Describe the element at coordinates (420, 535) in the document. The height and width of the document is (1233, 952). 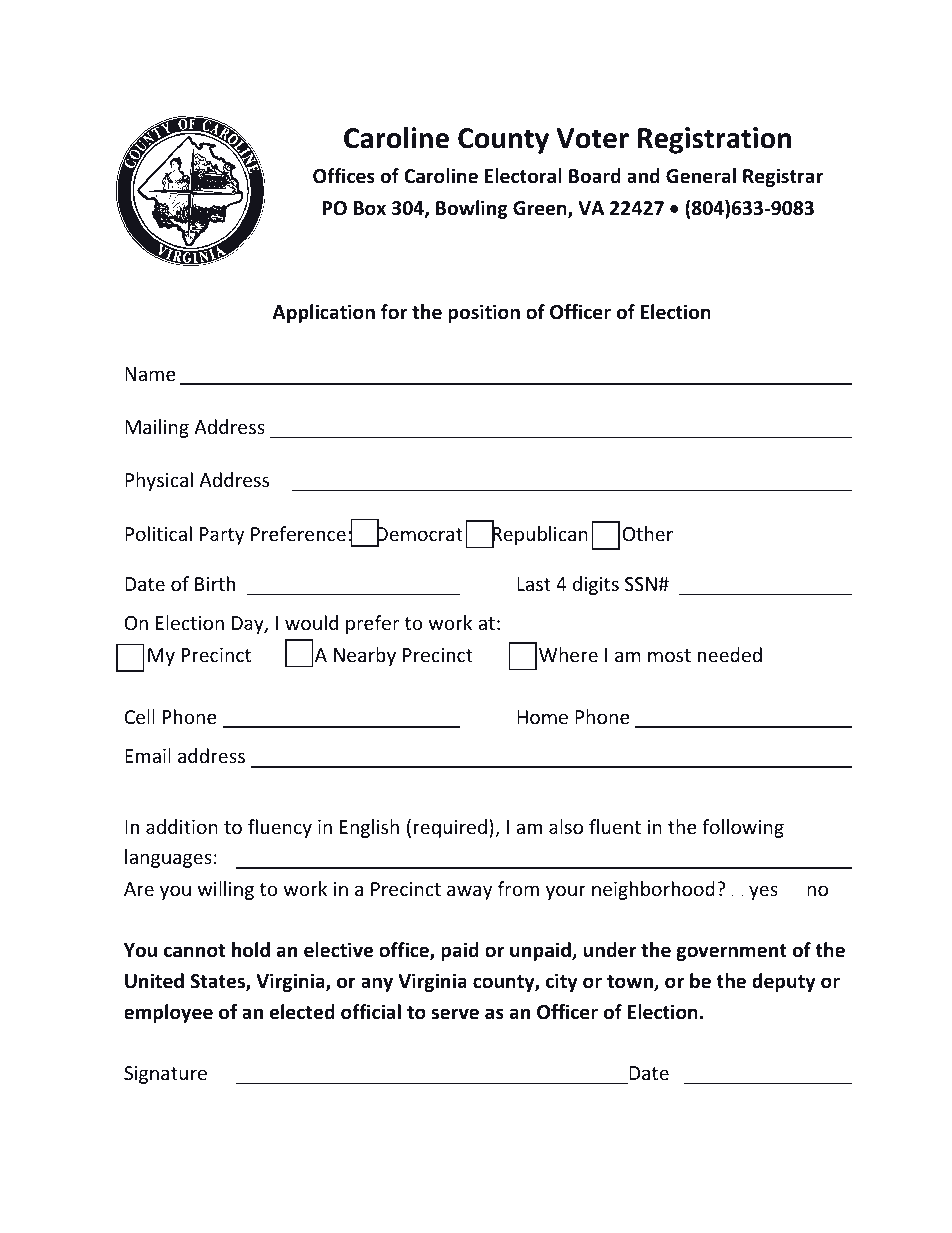
I see `Democrat` at that location.
